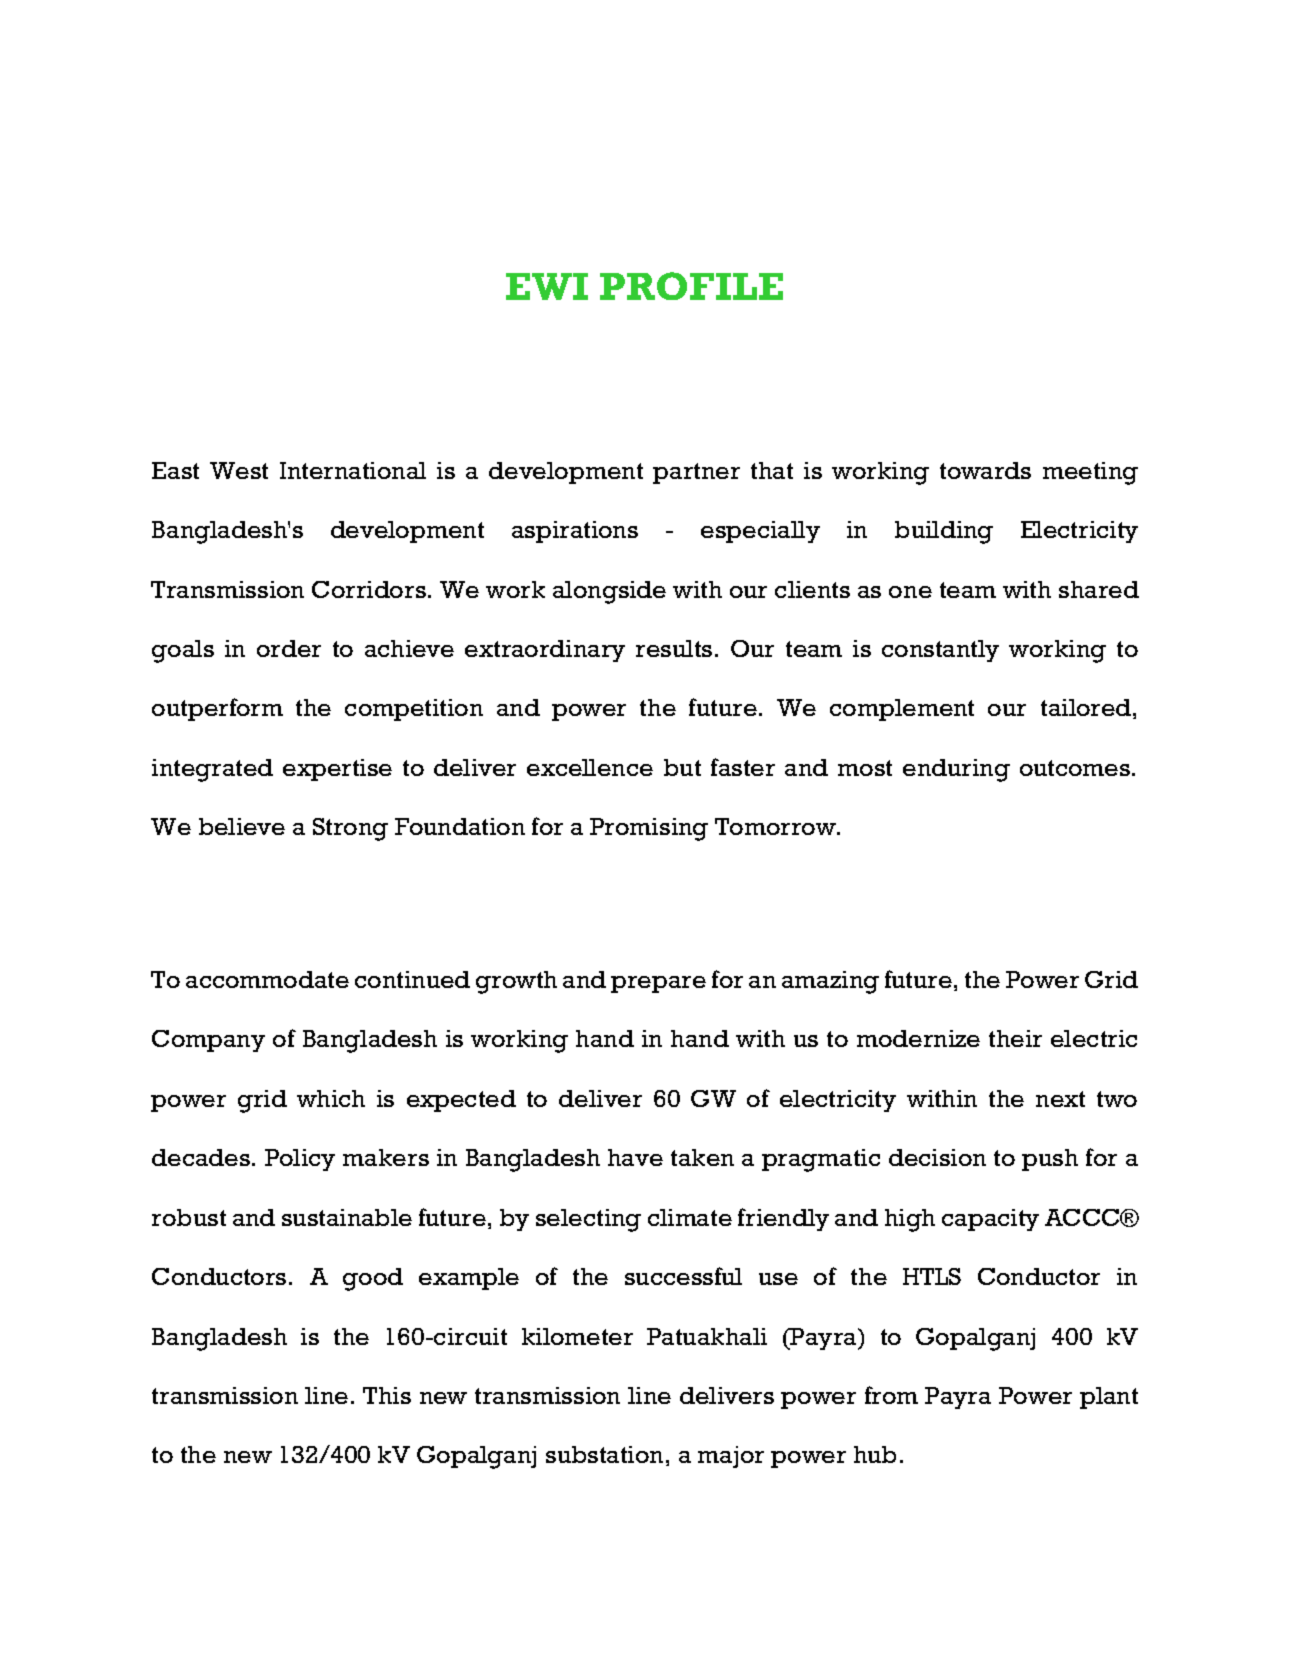  Describe the element at coordinates (387, 1395) in the page. I see `This` at that location.
